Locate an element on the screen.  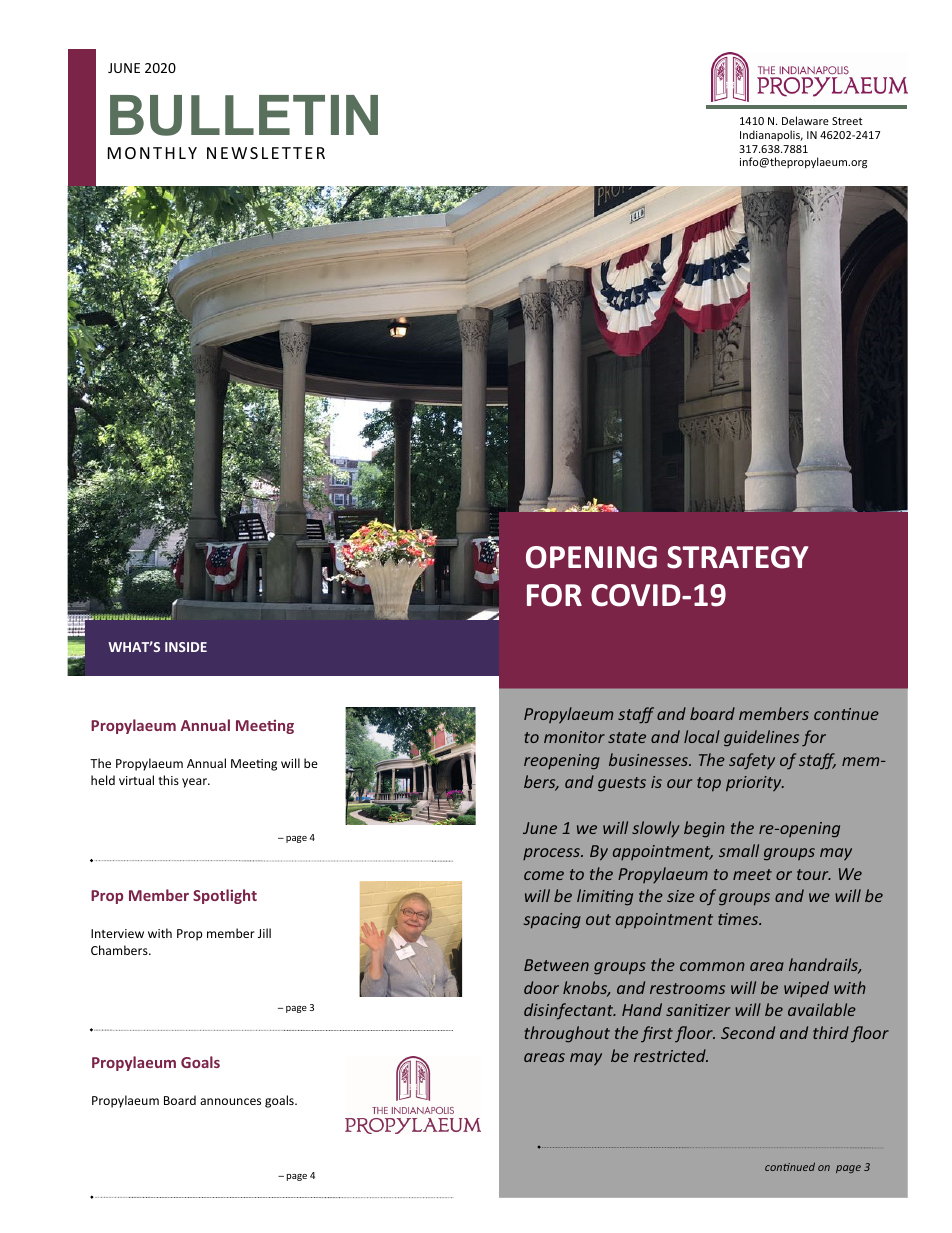
MONTHLY is located at coordinates (152, 153).
